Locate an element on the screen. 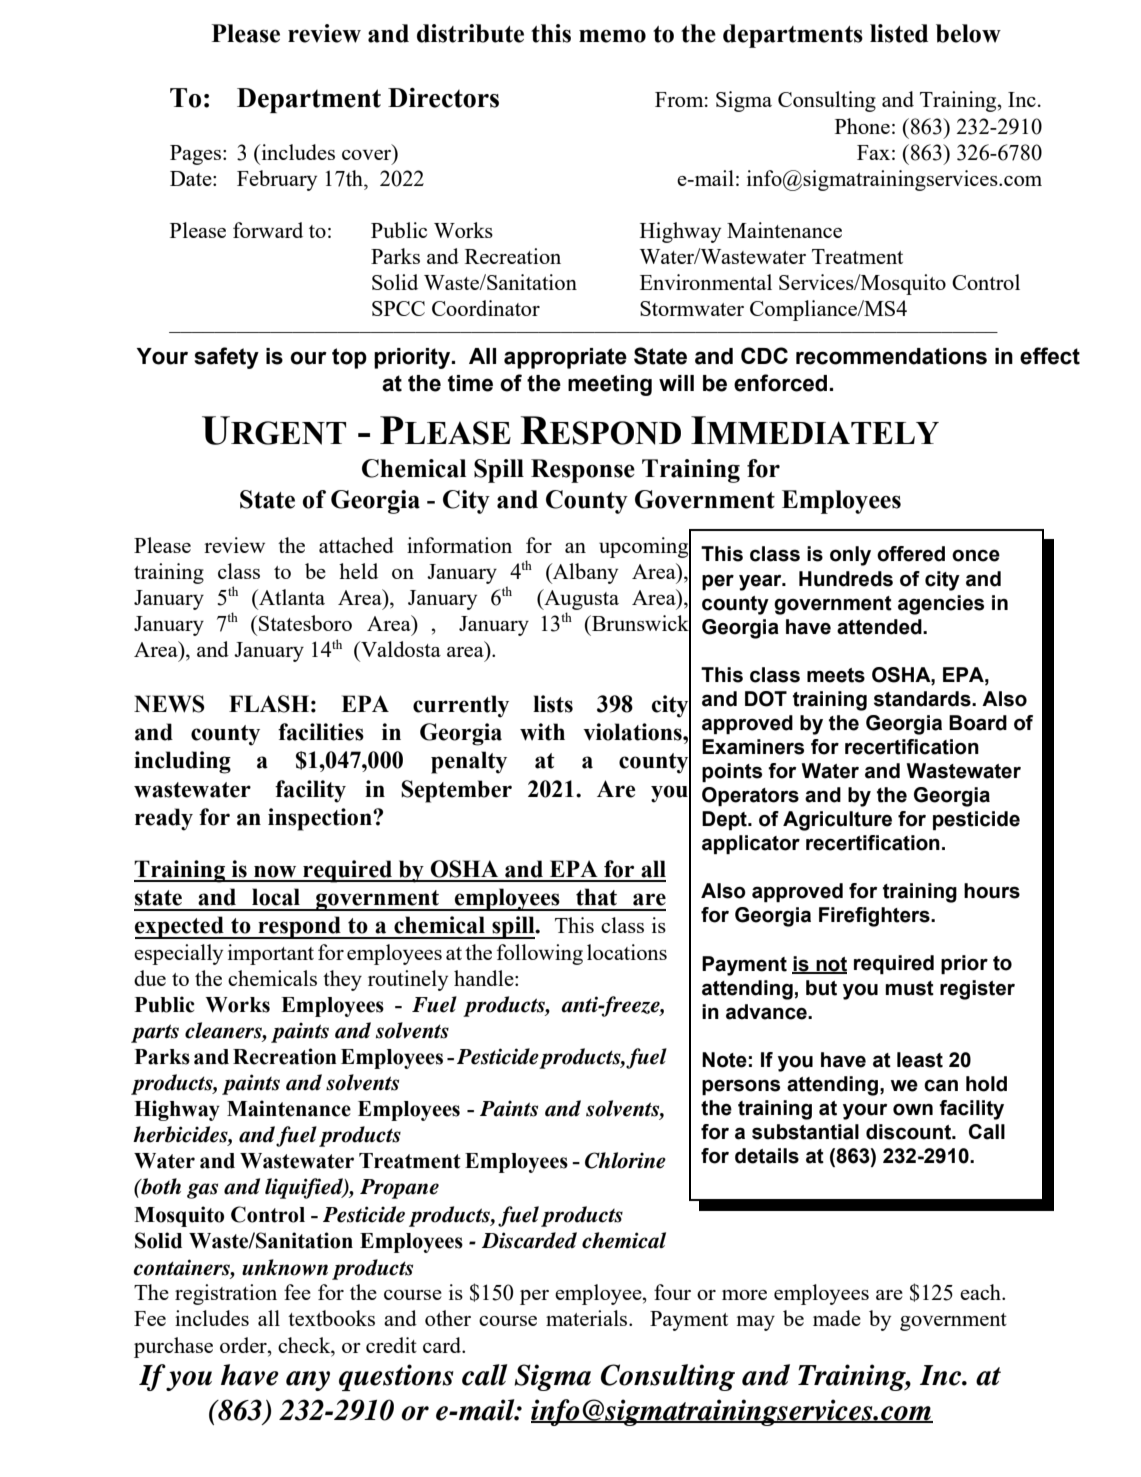 The height and width of the screenshot is (1477, 1141). order is located at coordinates (244, 1345).
